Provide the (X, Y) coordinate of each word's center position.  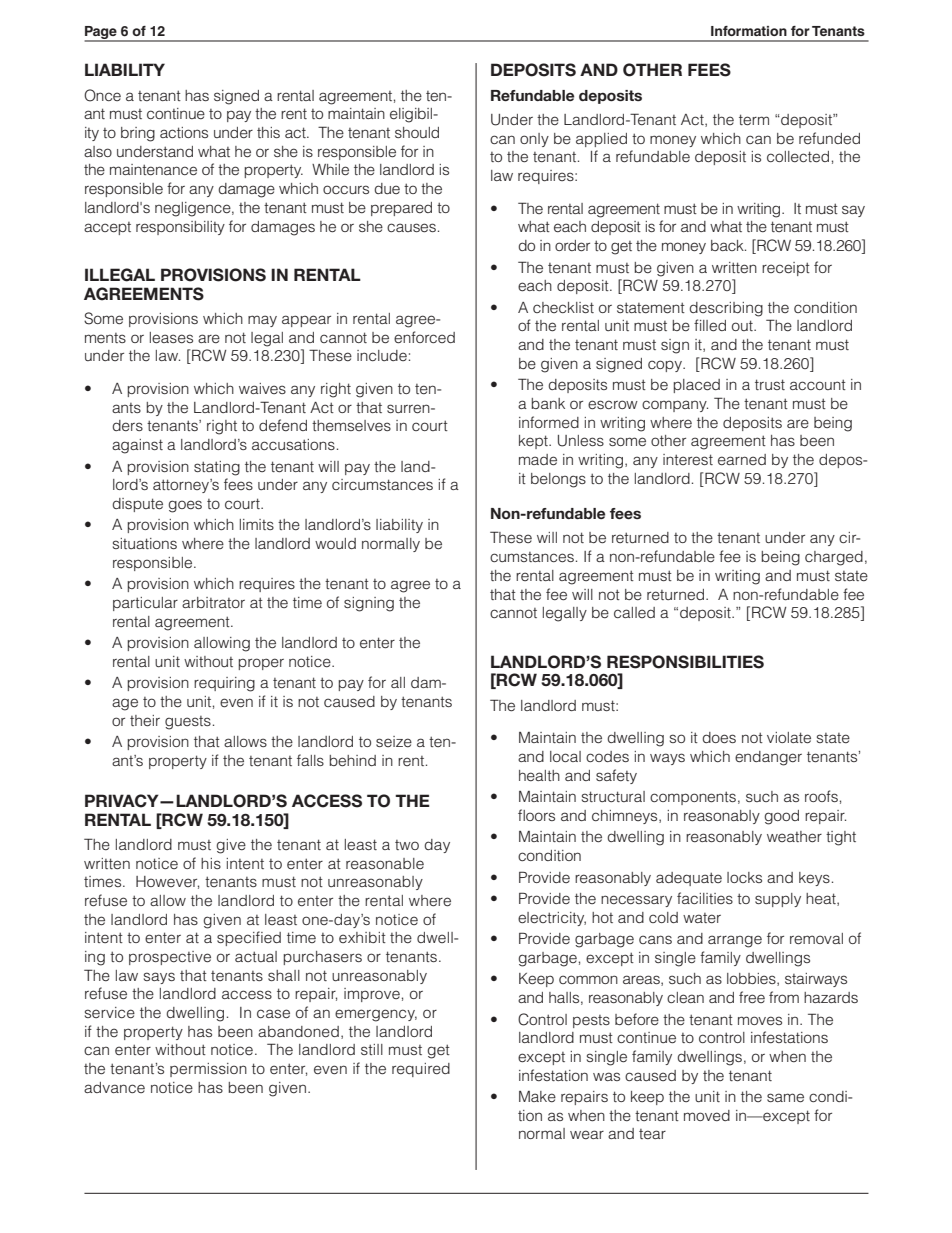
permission (208, 1070)
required (421, 1070)
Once (102, 95)
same (785, 1098)
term (754, 120)
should (417, 132)
